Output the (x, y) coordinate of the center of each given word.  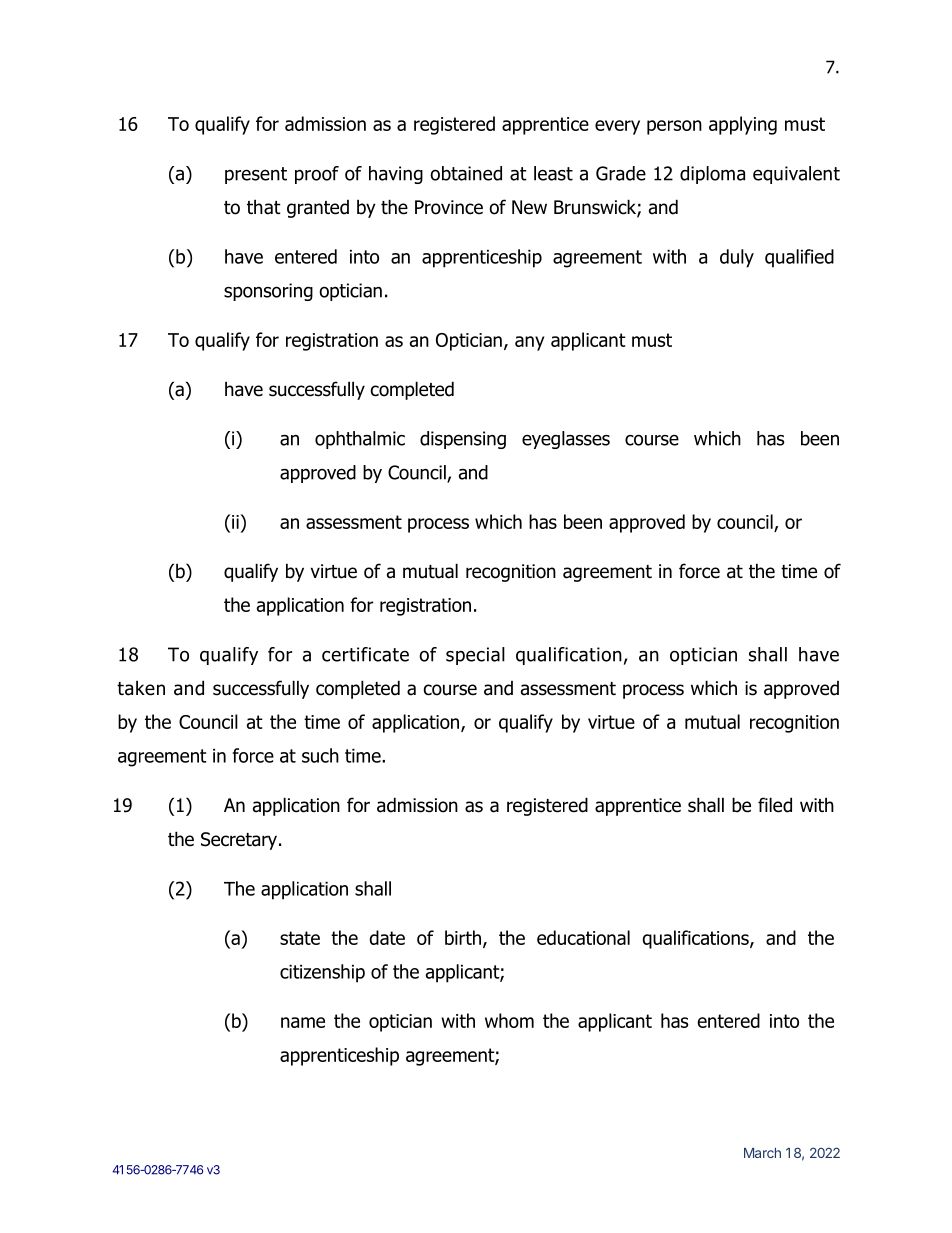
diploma (712, 175)
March (762, 1153)
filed (775, 805)
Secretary (240, 841)
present (256, 175)
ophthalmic (360, 440)
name (303, 1022)
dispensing (463, 440)
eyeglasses (566, 440)
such (320, 755)
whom (509, 1020)
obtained (466, 173)
